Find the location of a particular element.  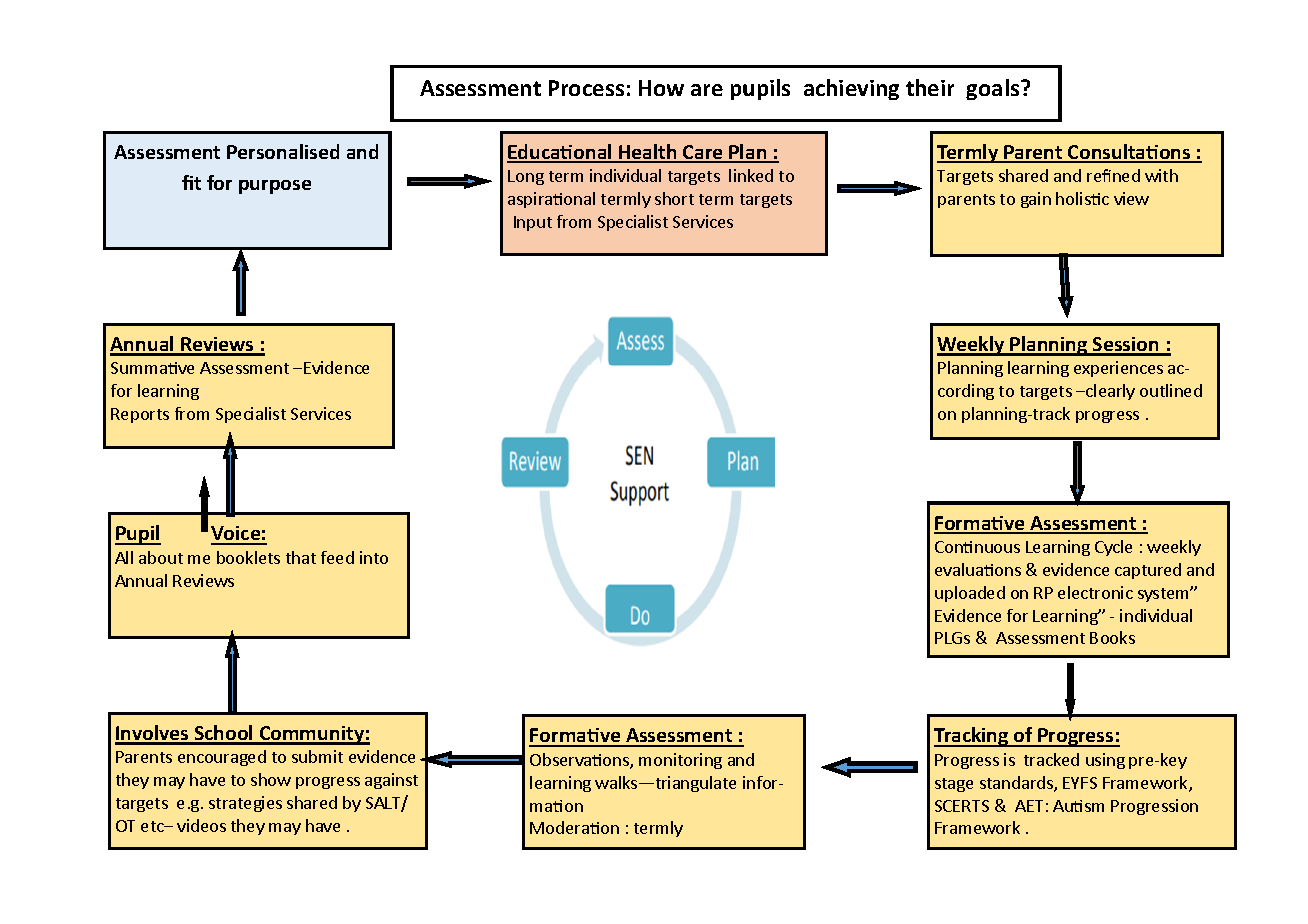

holistic is located at coordinates (1082, 198).
